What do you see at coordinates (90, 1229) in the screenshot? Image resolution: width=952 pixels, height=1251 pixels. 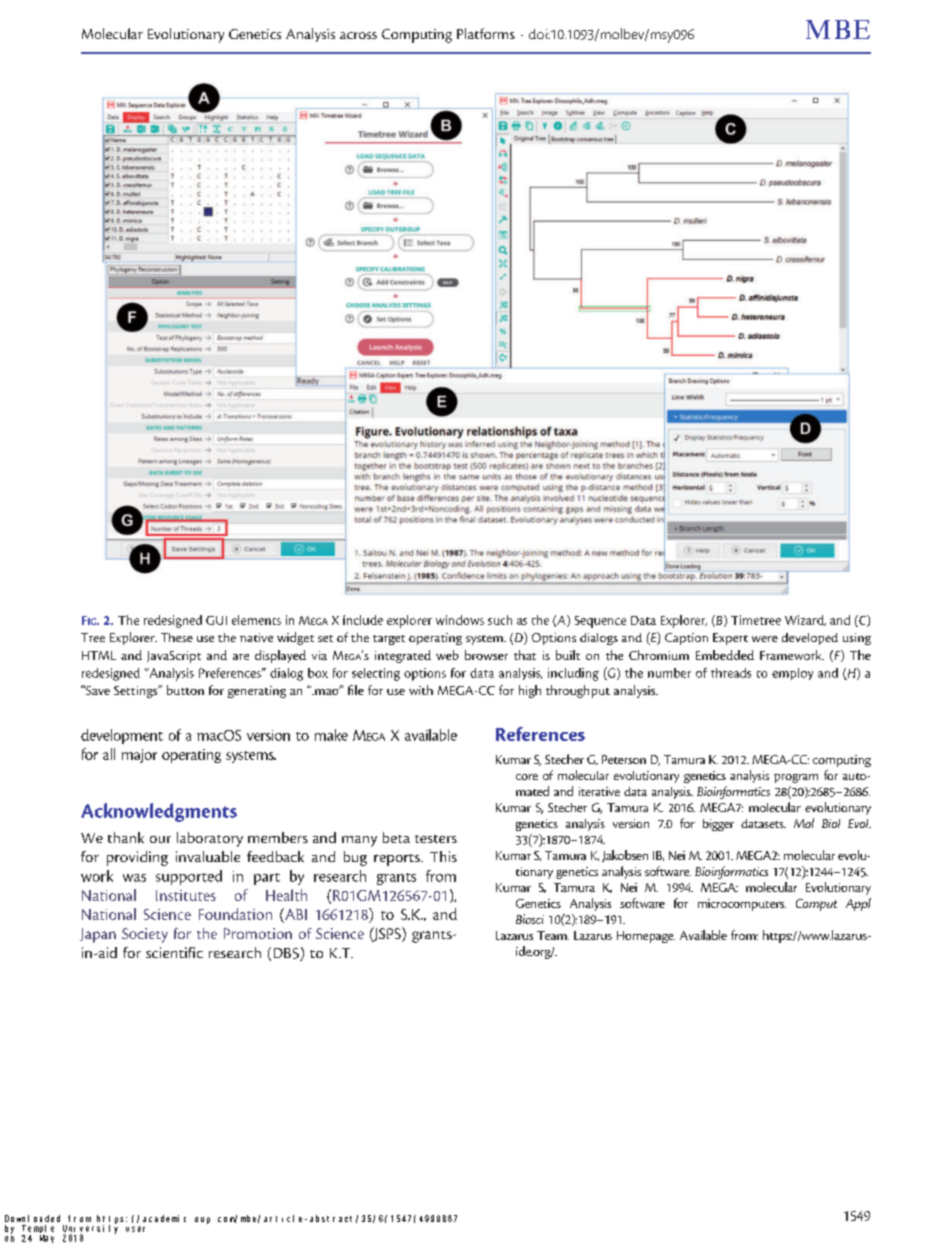 I see `University` at bounding box center [90, 1229].
